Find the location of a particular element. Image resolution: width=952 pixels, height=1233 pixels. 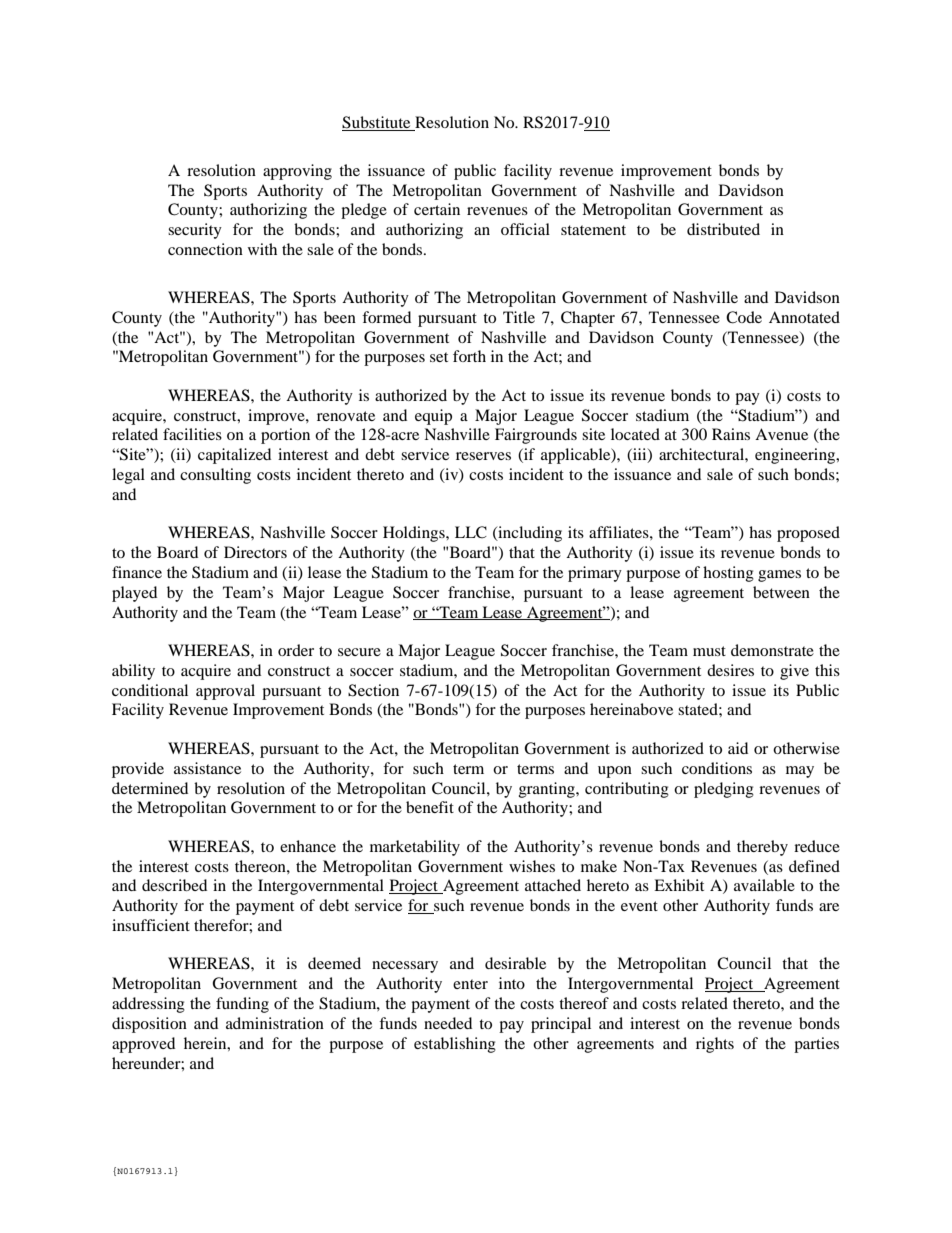

connection is located at coordinates (205, 249).
